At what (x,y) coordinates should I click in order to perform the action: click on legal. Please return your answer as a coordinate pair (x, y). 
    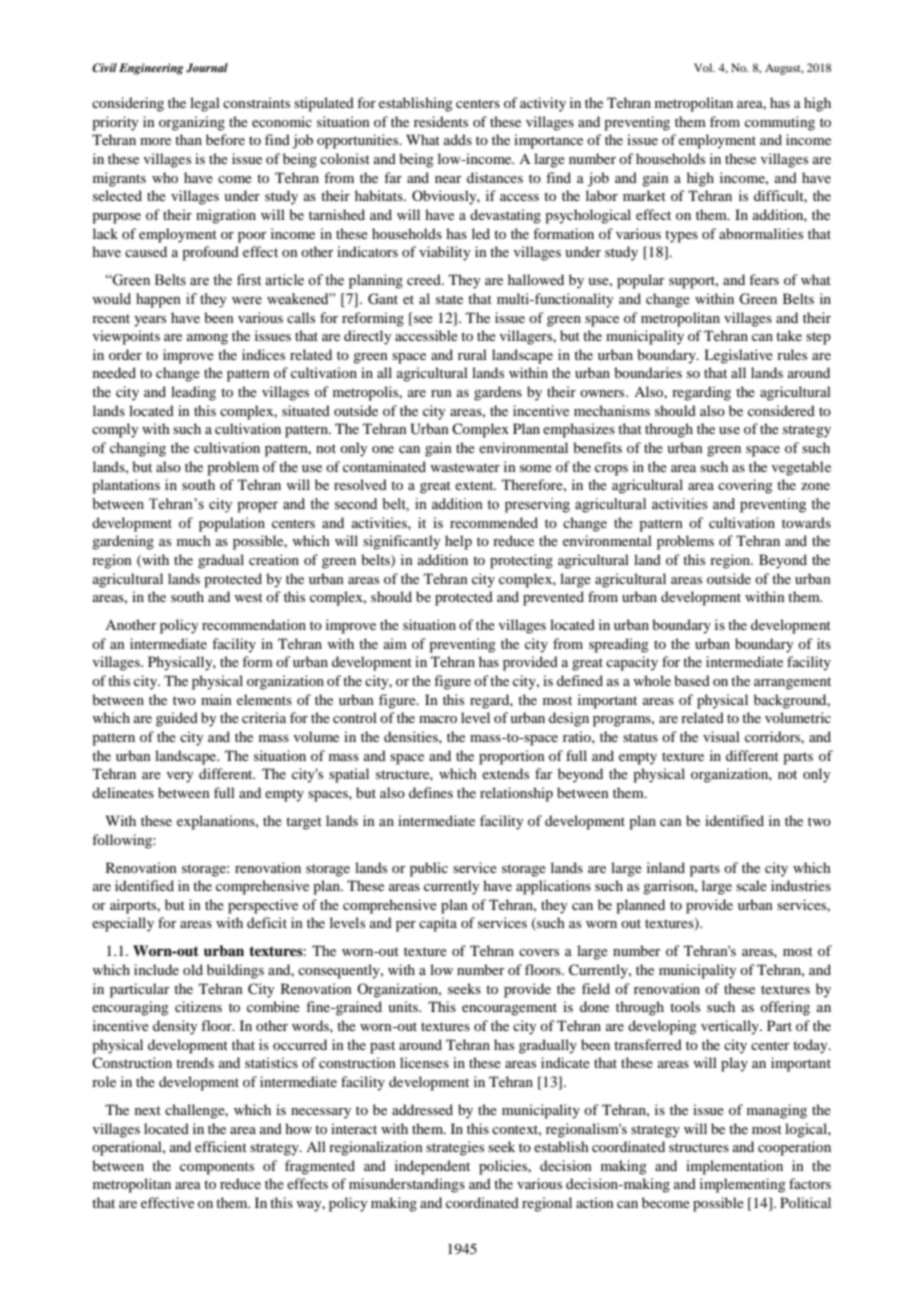
    Looking at the image, I should click on (205, 104).
